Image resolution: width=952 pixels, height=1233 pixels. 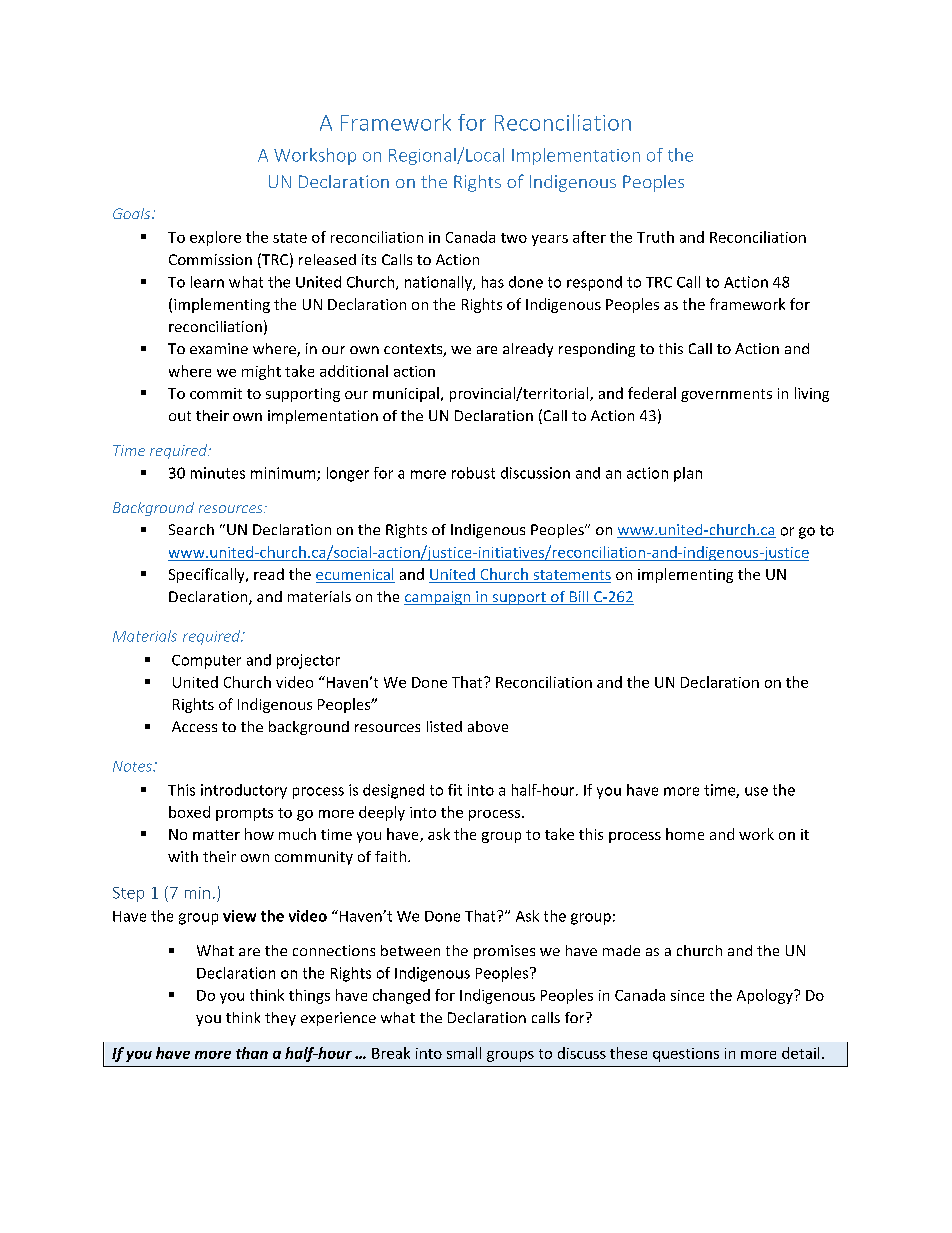 I want to click on Commission, so click(x=210, y=259).
